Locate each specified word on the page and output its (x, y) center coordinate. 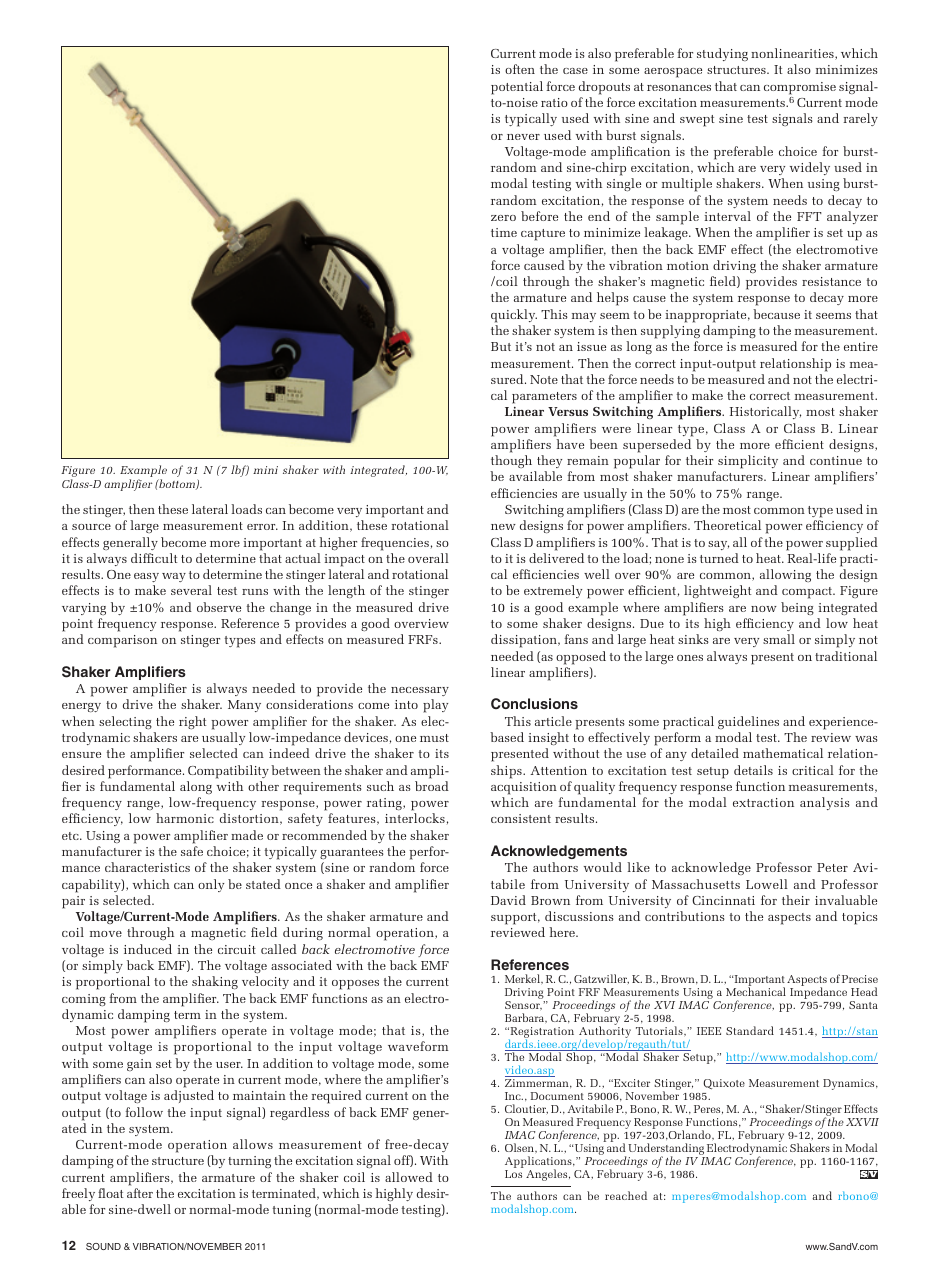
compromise (800, 88)
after (140, 1193)
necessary (420, 691)
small (779, 639)
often (520, 69)
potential (517, 88)
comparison (122, 641)
